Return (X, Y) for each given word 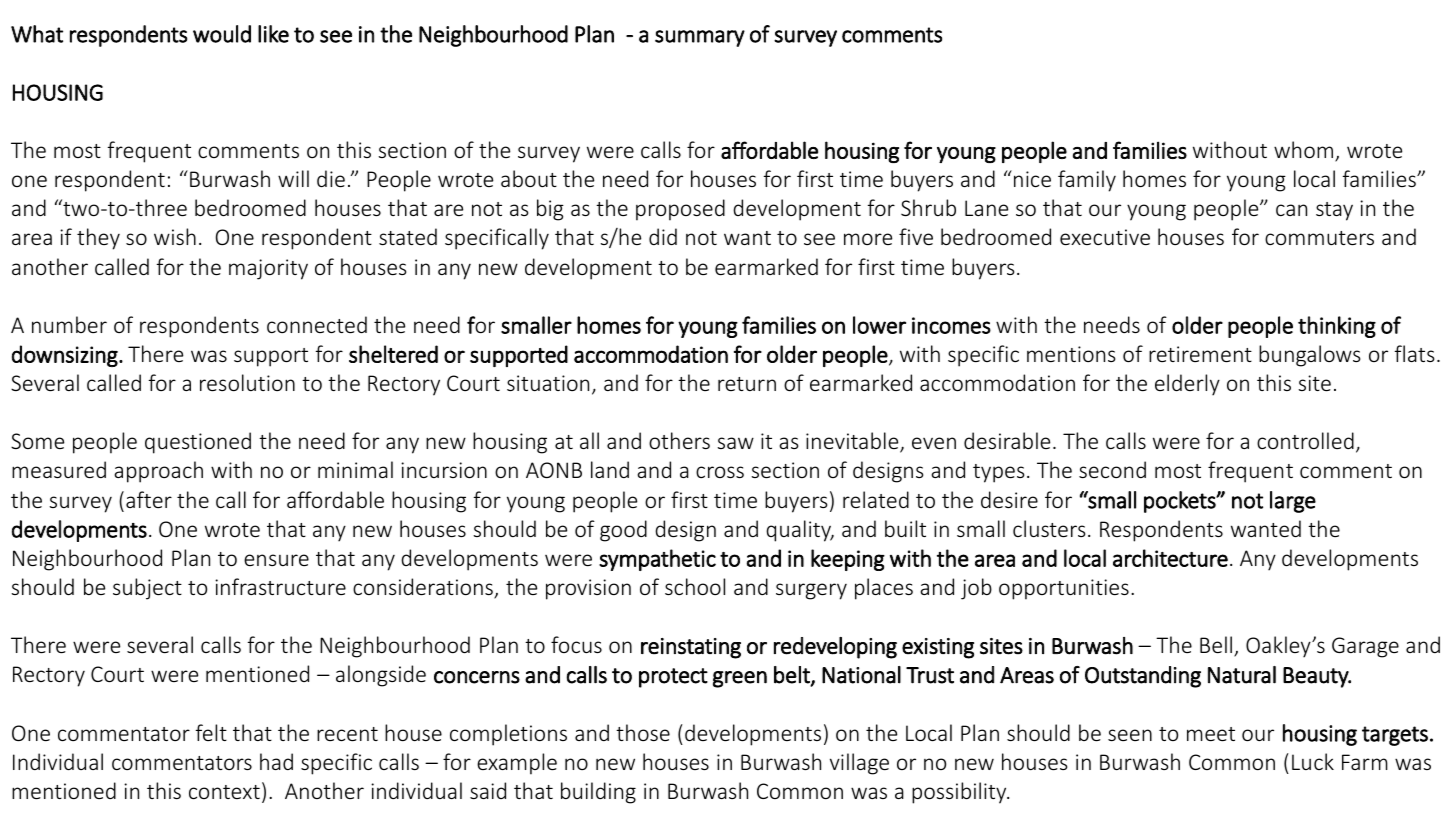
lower (879, 325)
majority (268, 269)
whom (1303, 149)
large (1293, 502)
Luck (1313, 761)
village (859, 764)
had (276, 761)
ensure (276, 560)
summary (700, 38)
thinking (1337, 327)
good (623, 531)
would (222, 34)
